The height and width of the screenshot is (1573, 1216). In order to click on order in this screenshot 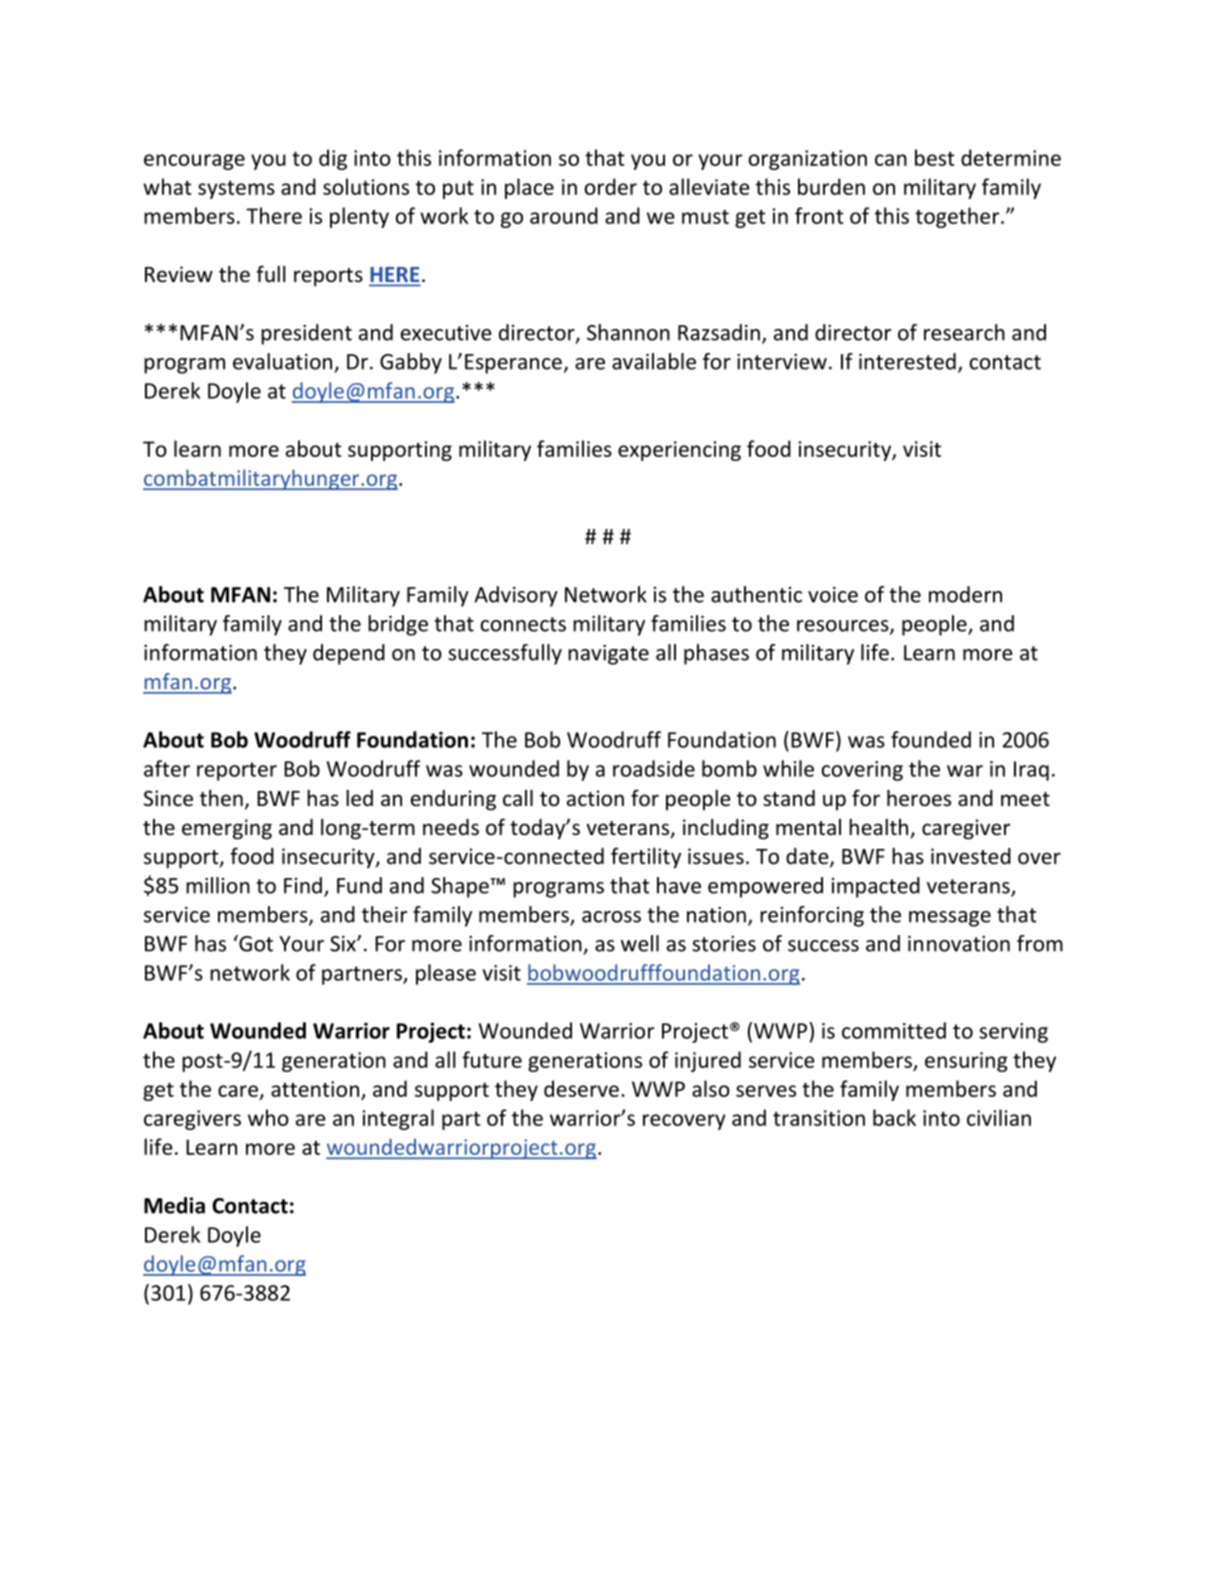, I will do `click(611, 186)`.
